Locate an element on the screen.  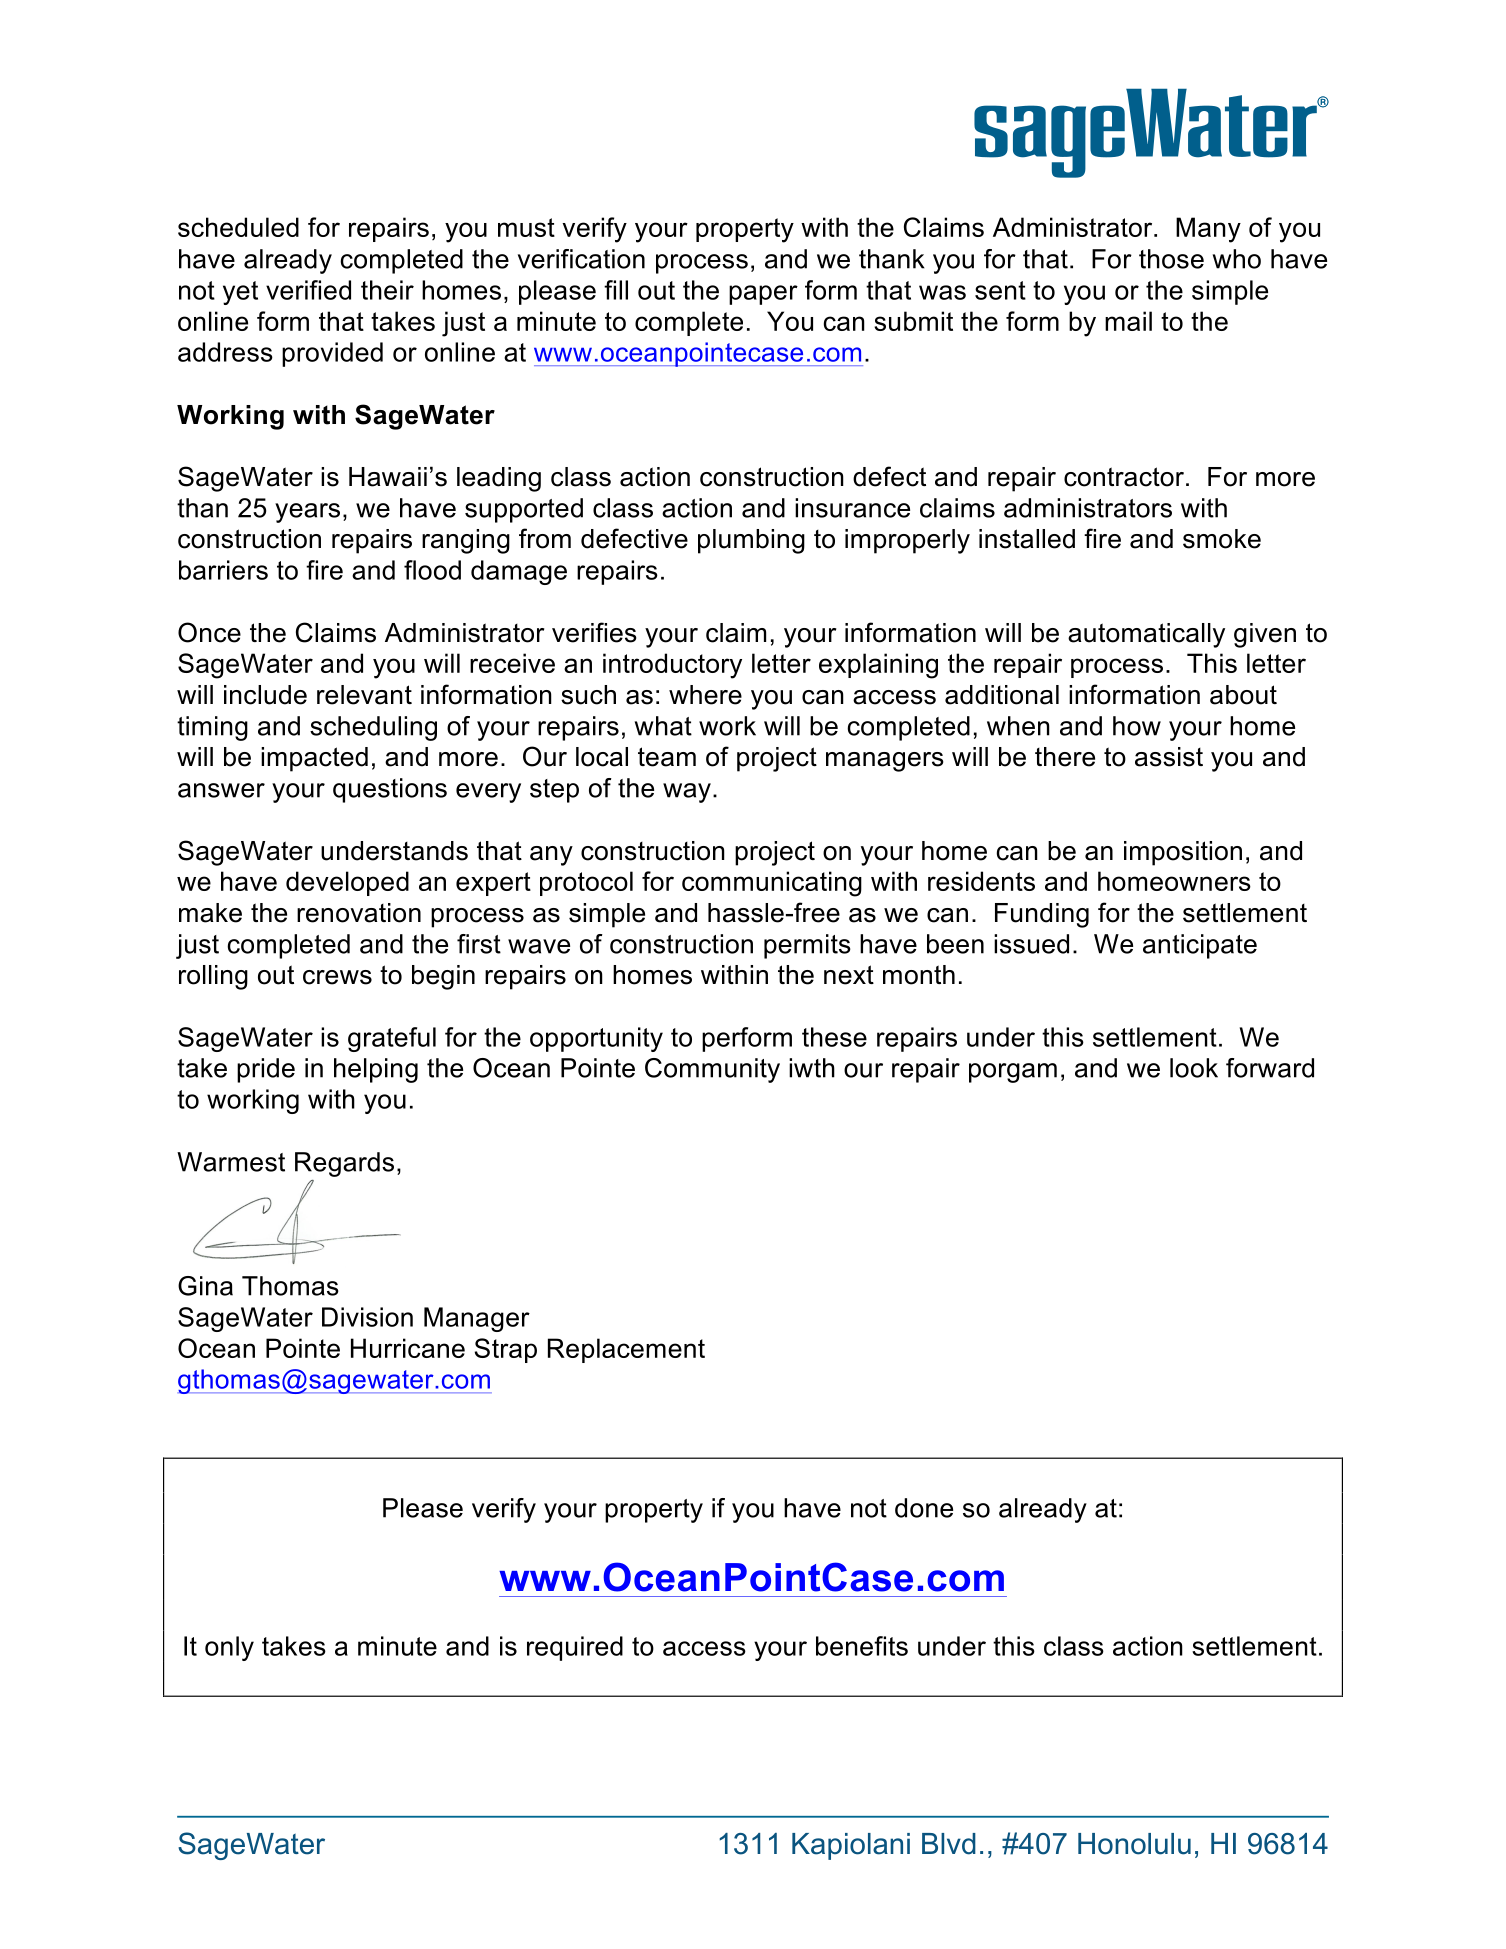
look is located at coordinates (1194, 1068).
